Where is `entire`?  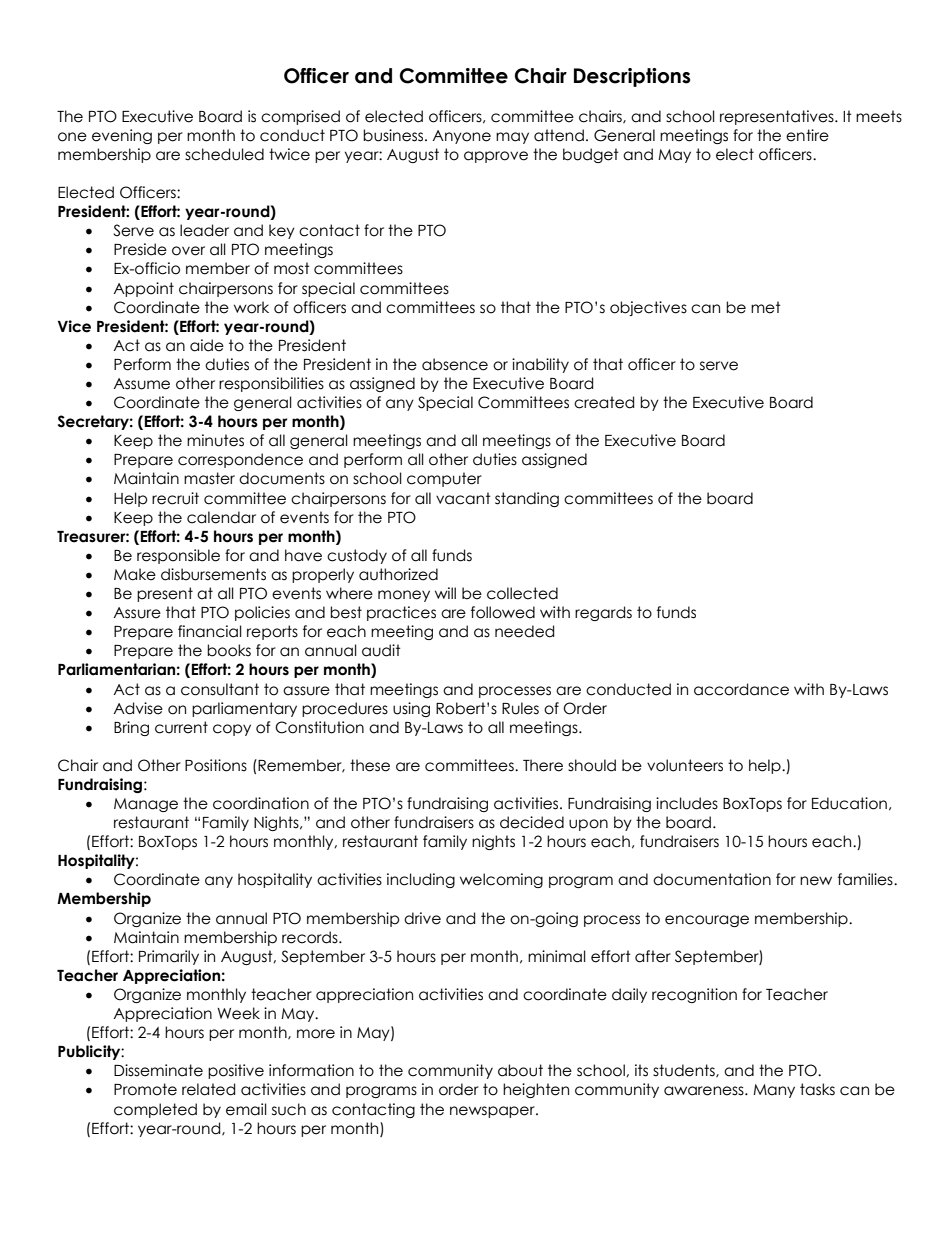
entire is located at coordinates (807, 135).
